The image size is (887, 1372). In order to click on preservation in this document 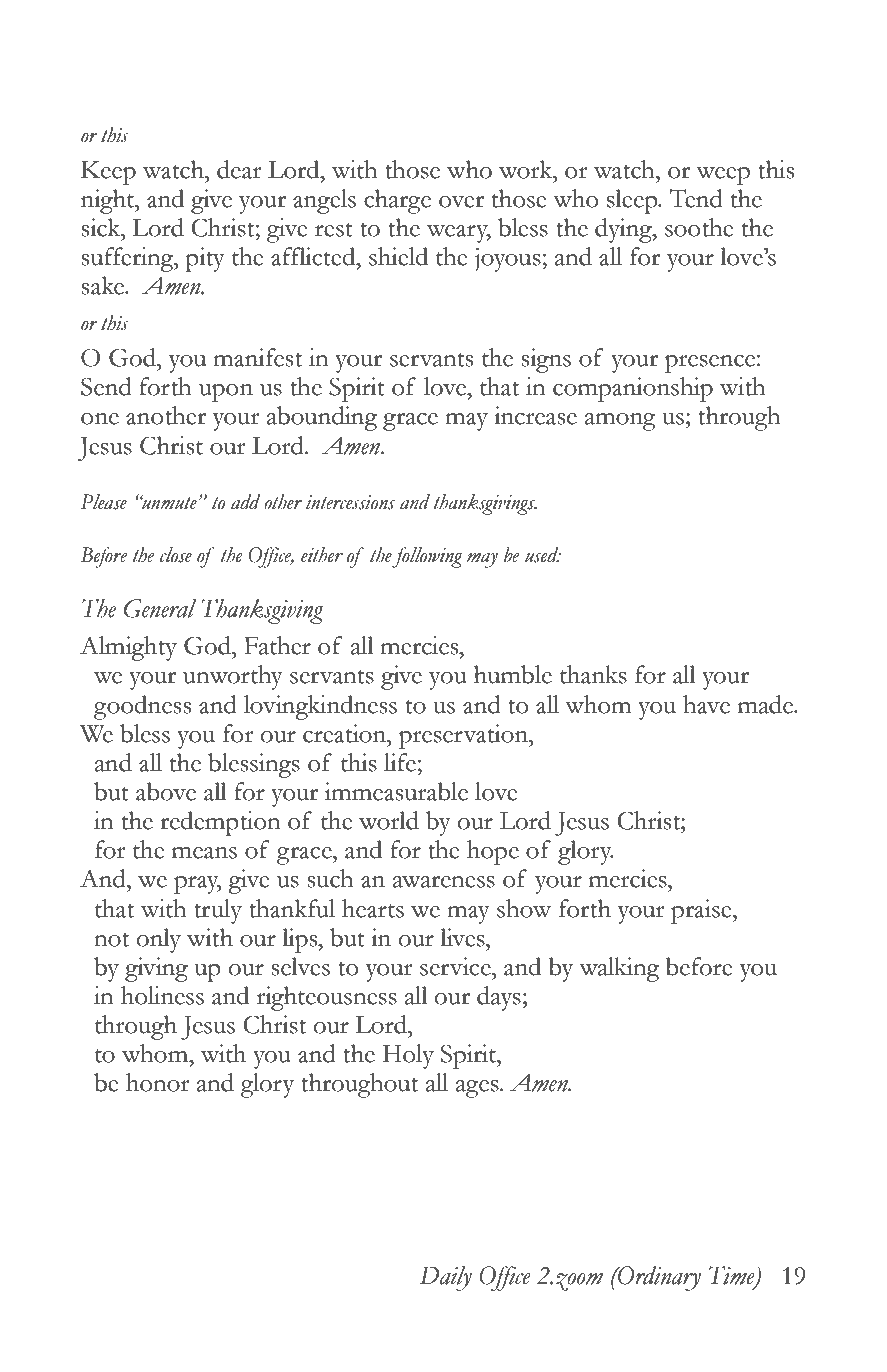, I will do `click(464, 736)`.
